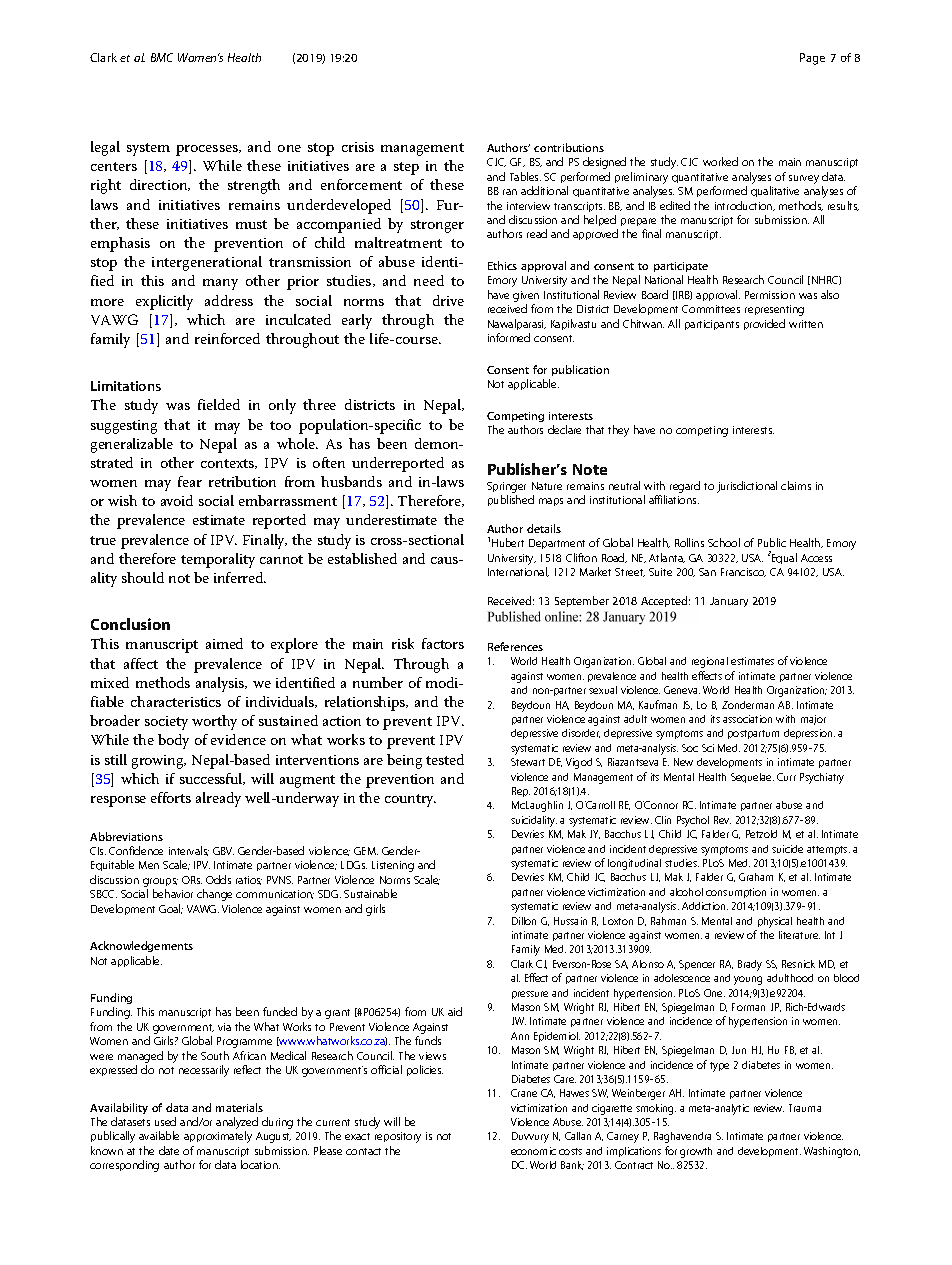 The width and height of the screenshot is (952, 1265). Describe the element at coordinates (812, 59) in the screenshot. I see `Page` at that location.
